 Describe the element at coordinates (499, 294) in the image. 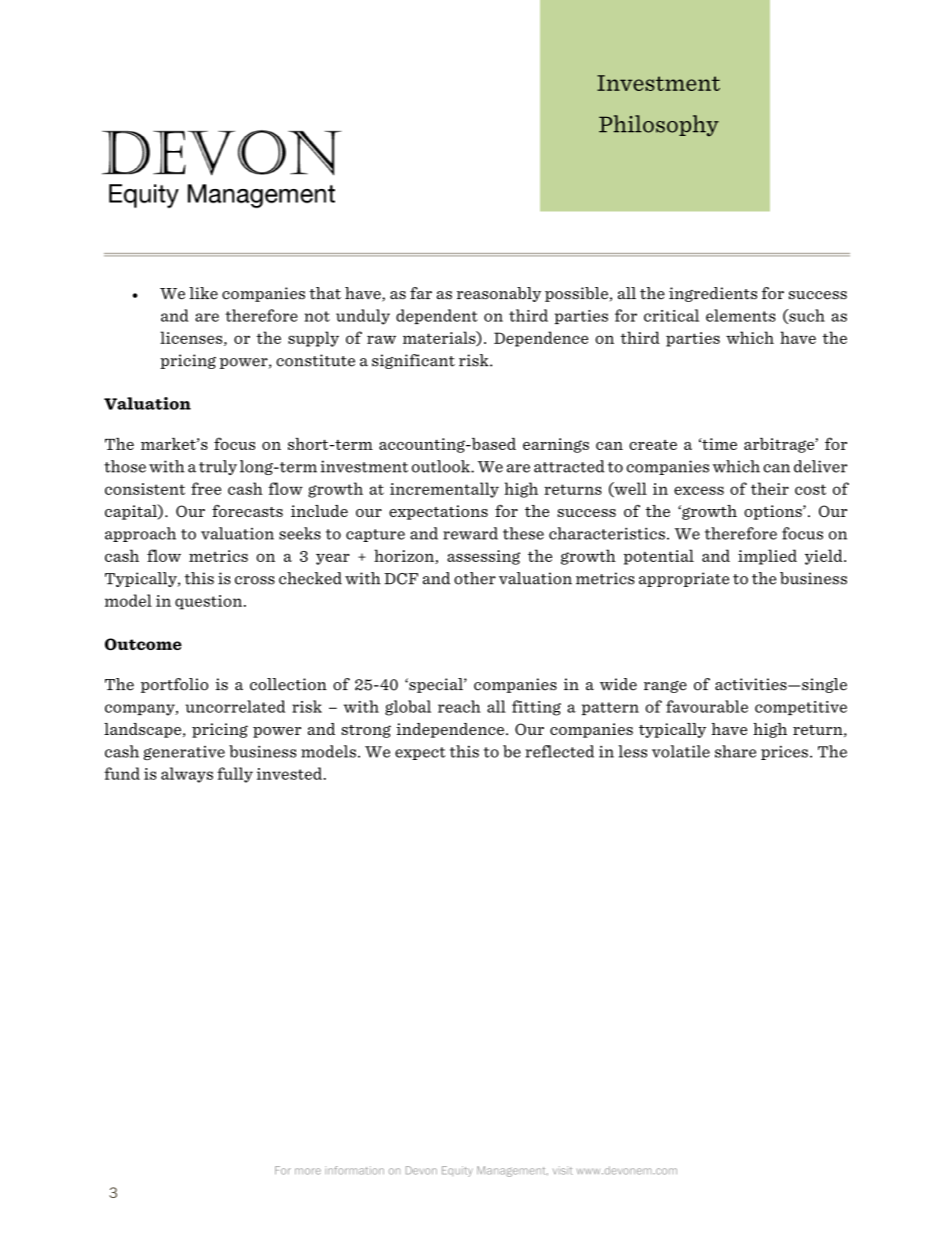

I see `reasonably` at that location.
